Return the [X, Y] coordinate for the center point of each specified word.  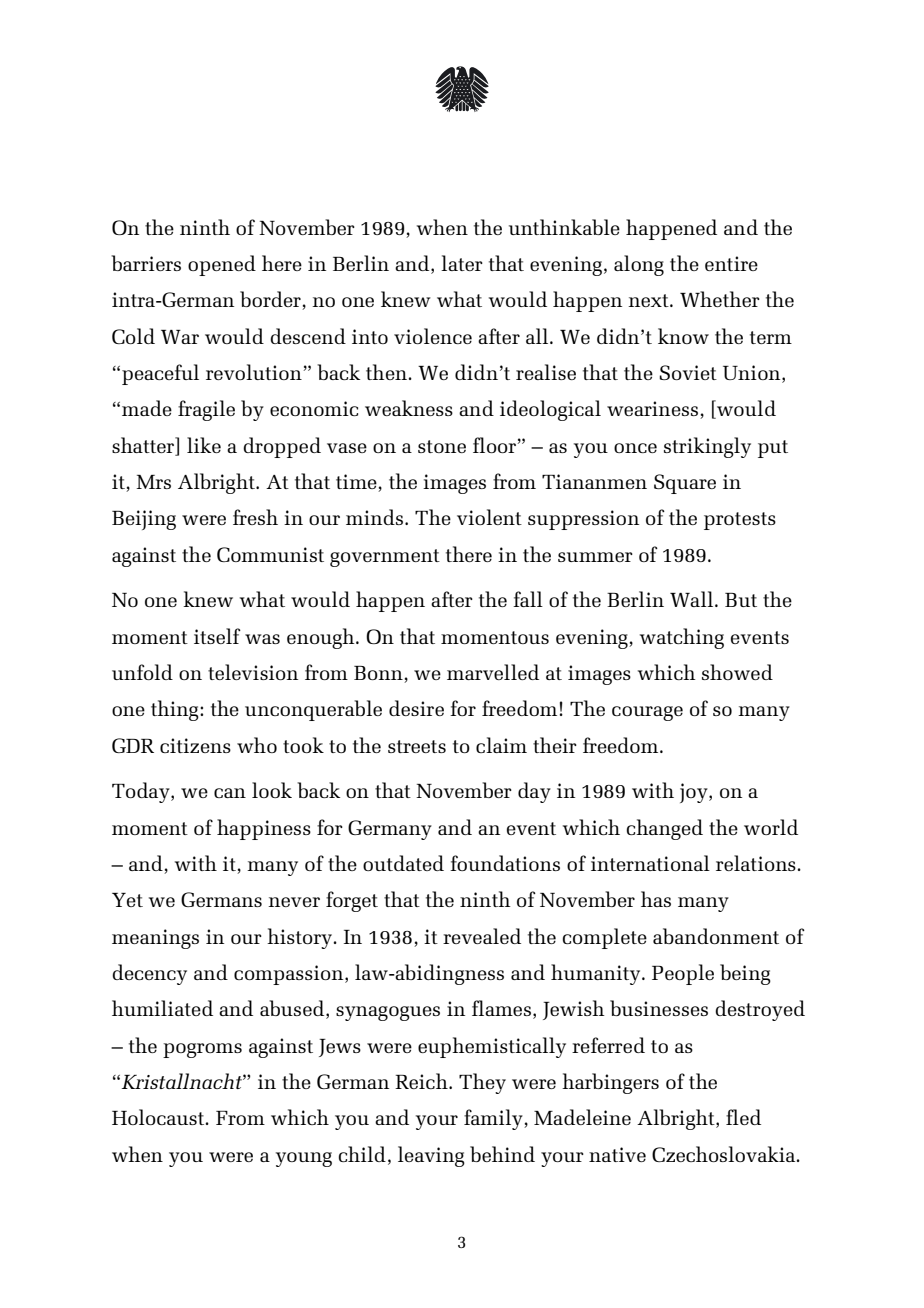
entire [731, 263]
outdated [403, 863]
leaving [431, 1156]
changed [665, 829]
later [462, 263]
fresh [255, 517]
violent [489, 517]
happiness [264, 829]
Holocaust [159, 1117]
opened [222, 265]
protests [740, 521]
